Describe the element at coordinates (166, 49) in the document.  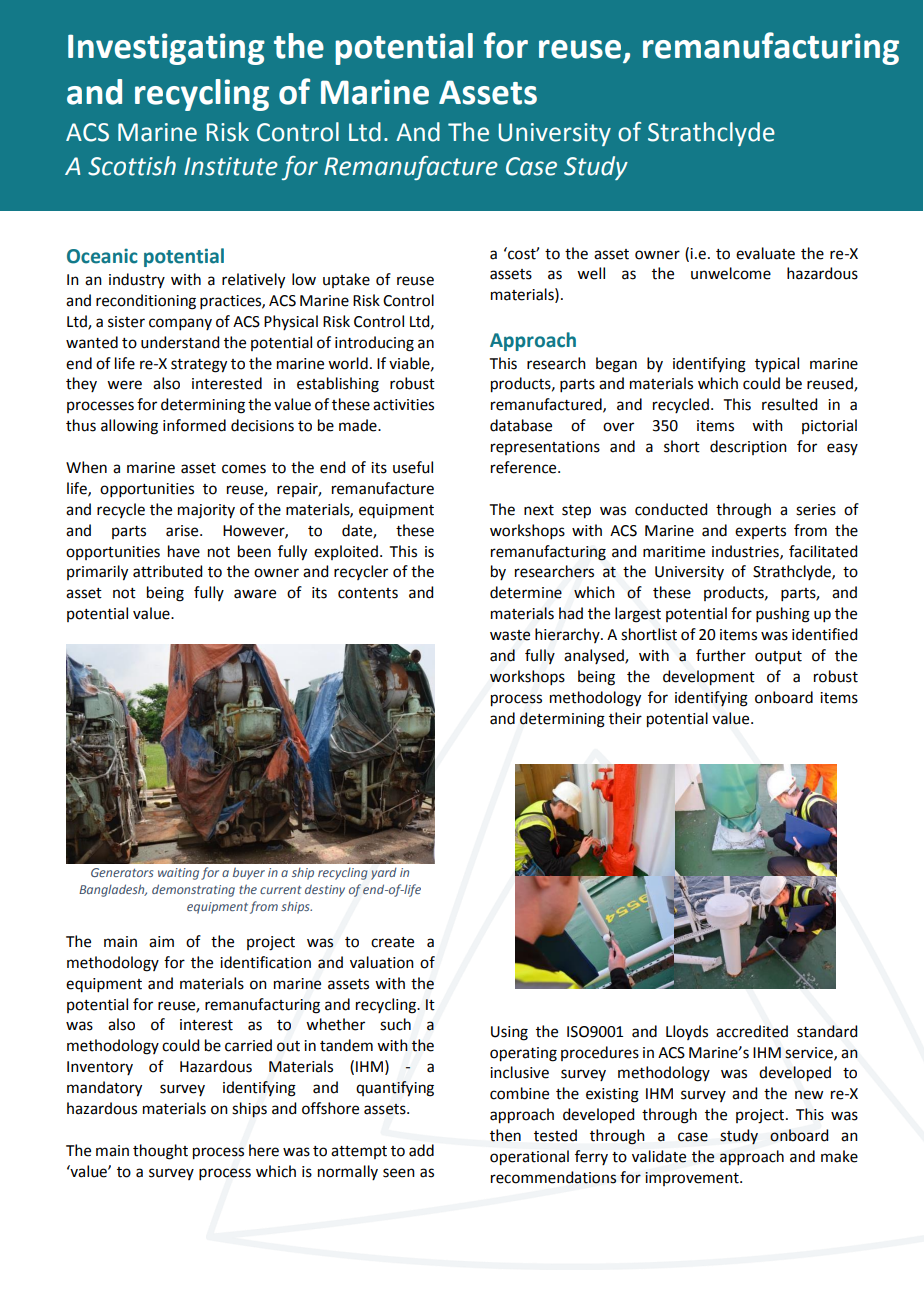
I see `Investigating` at that location.
